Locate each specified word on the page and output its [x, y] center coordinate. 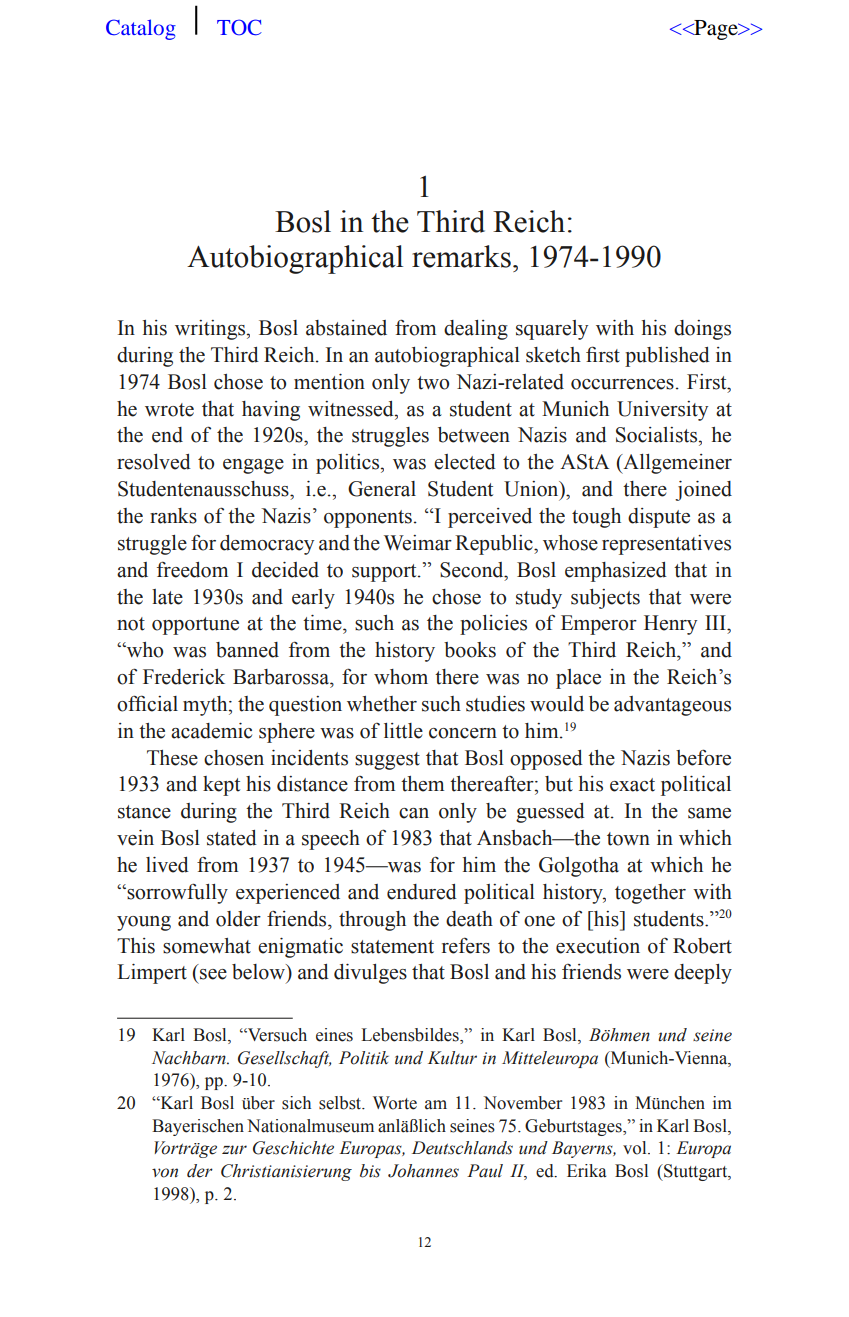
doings [702, 330]
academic [211, 731]
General [382, 489]
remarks [461, 256]
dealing [476, 330]
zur [234, 1150]
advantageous [672, 706]
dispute [659, 518]
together [650, 894]
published [667, 357]
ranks [173, 516]
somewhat [207, 946]
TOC [239, 27]
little [403, 731]
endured [422, 892]
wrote [169, 410]
